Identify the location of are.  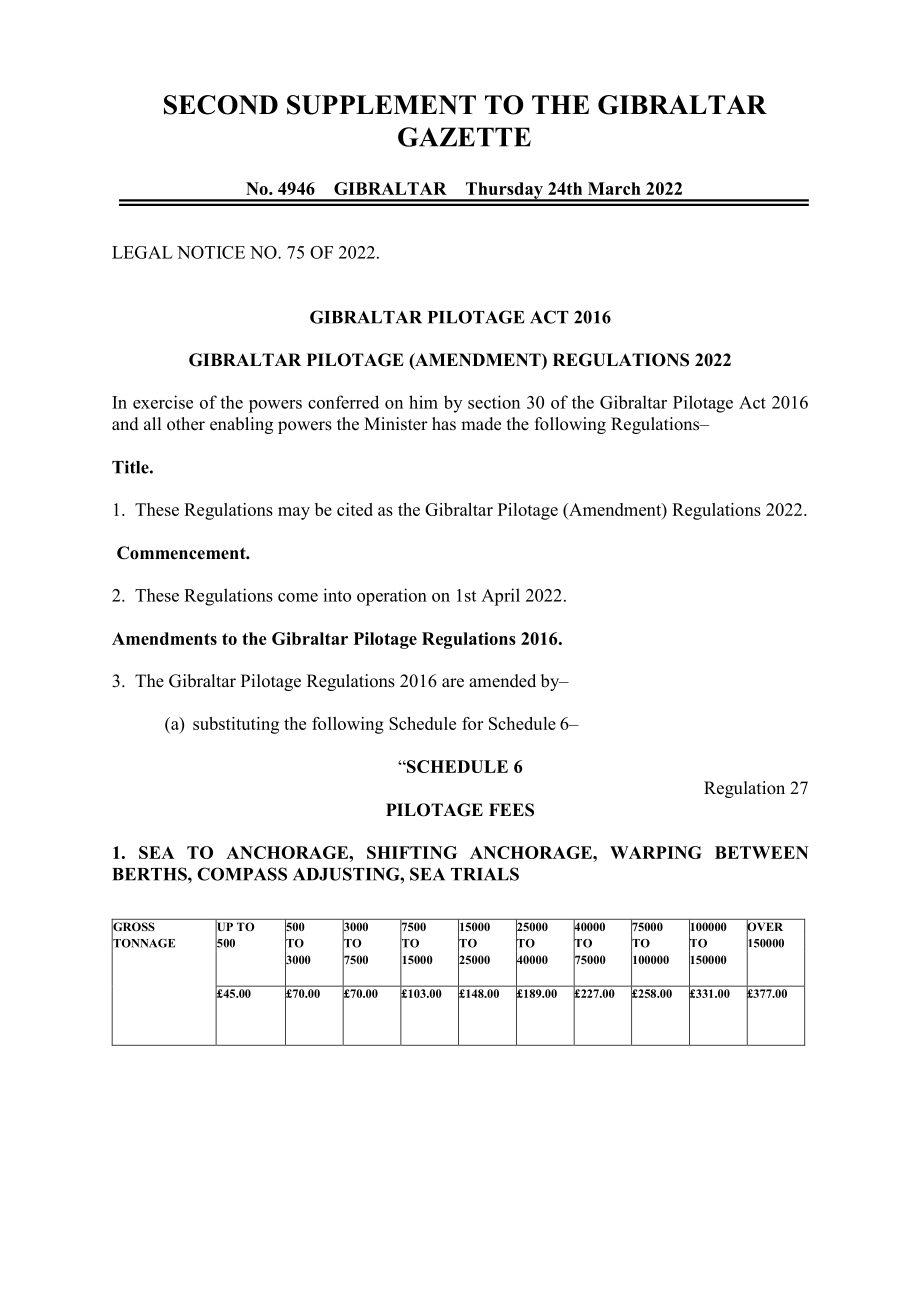
(453, 683).
